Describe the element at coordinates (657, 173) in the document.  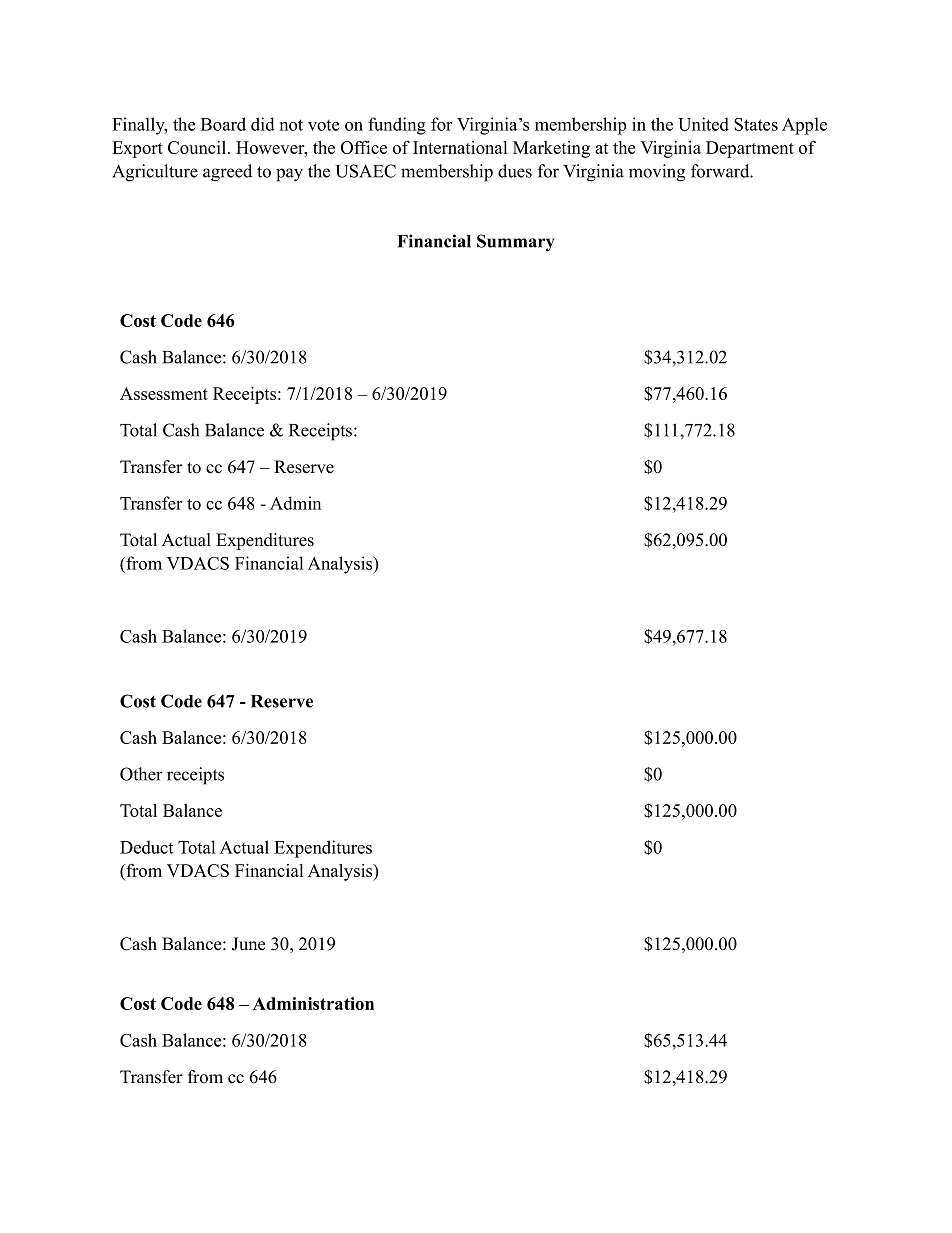
I see `moving` at that location.
